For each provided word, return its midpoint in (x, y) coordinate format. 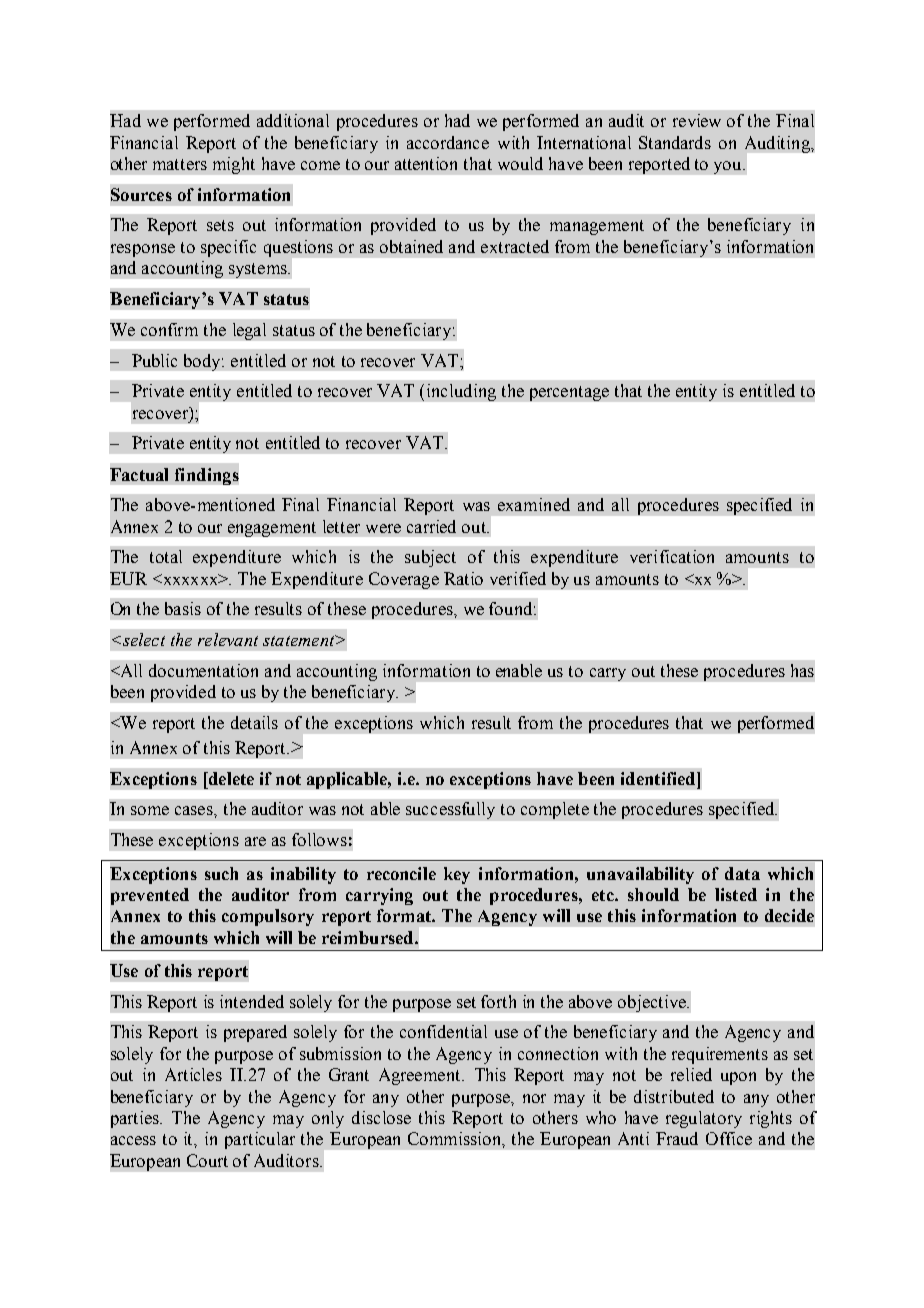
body (204, 362)
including (461, 392)
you (729, 167)
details (254, 722)
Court (207, 1160)
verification (672, 556)
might (234, 165)
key (457, 875)
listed (736, 894)
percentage (569, 393)
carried (431, 526)
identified (659, 778)
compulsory (268, 917)
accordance (448, 142)
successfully (450, 810)
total (166, 556)
